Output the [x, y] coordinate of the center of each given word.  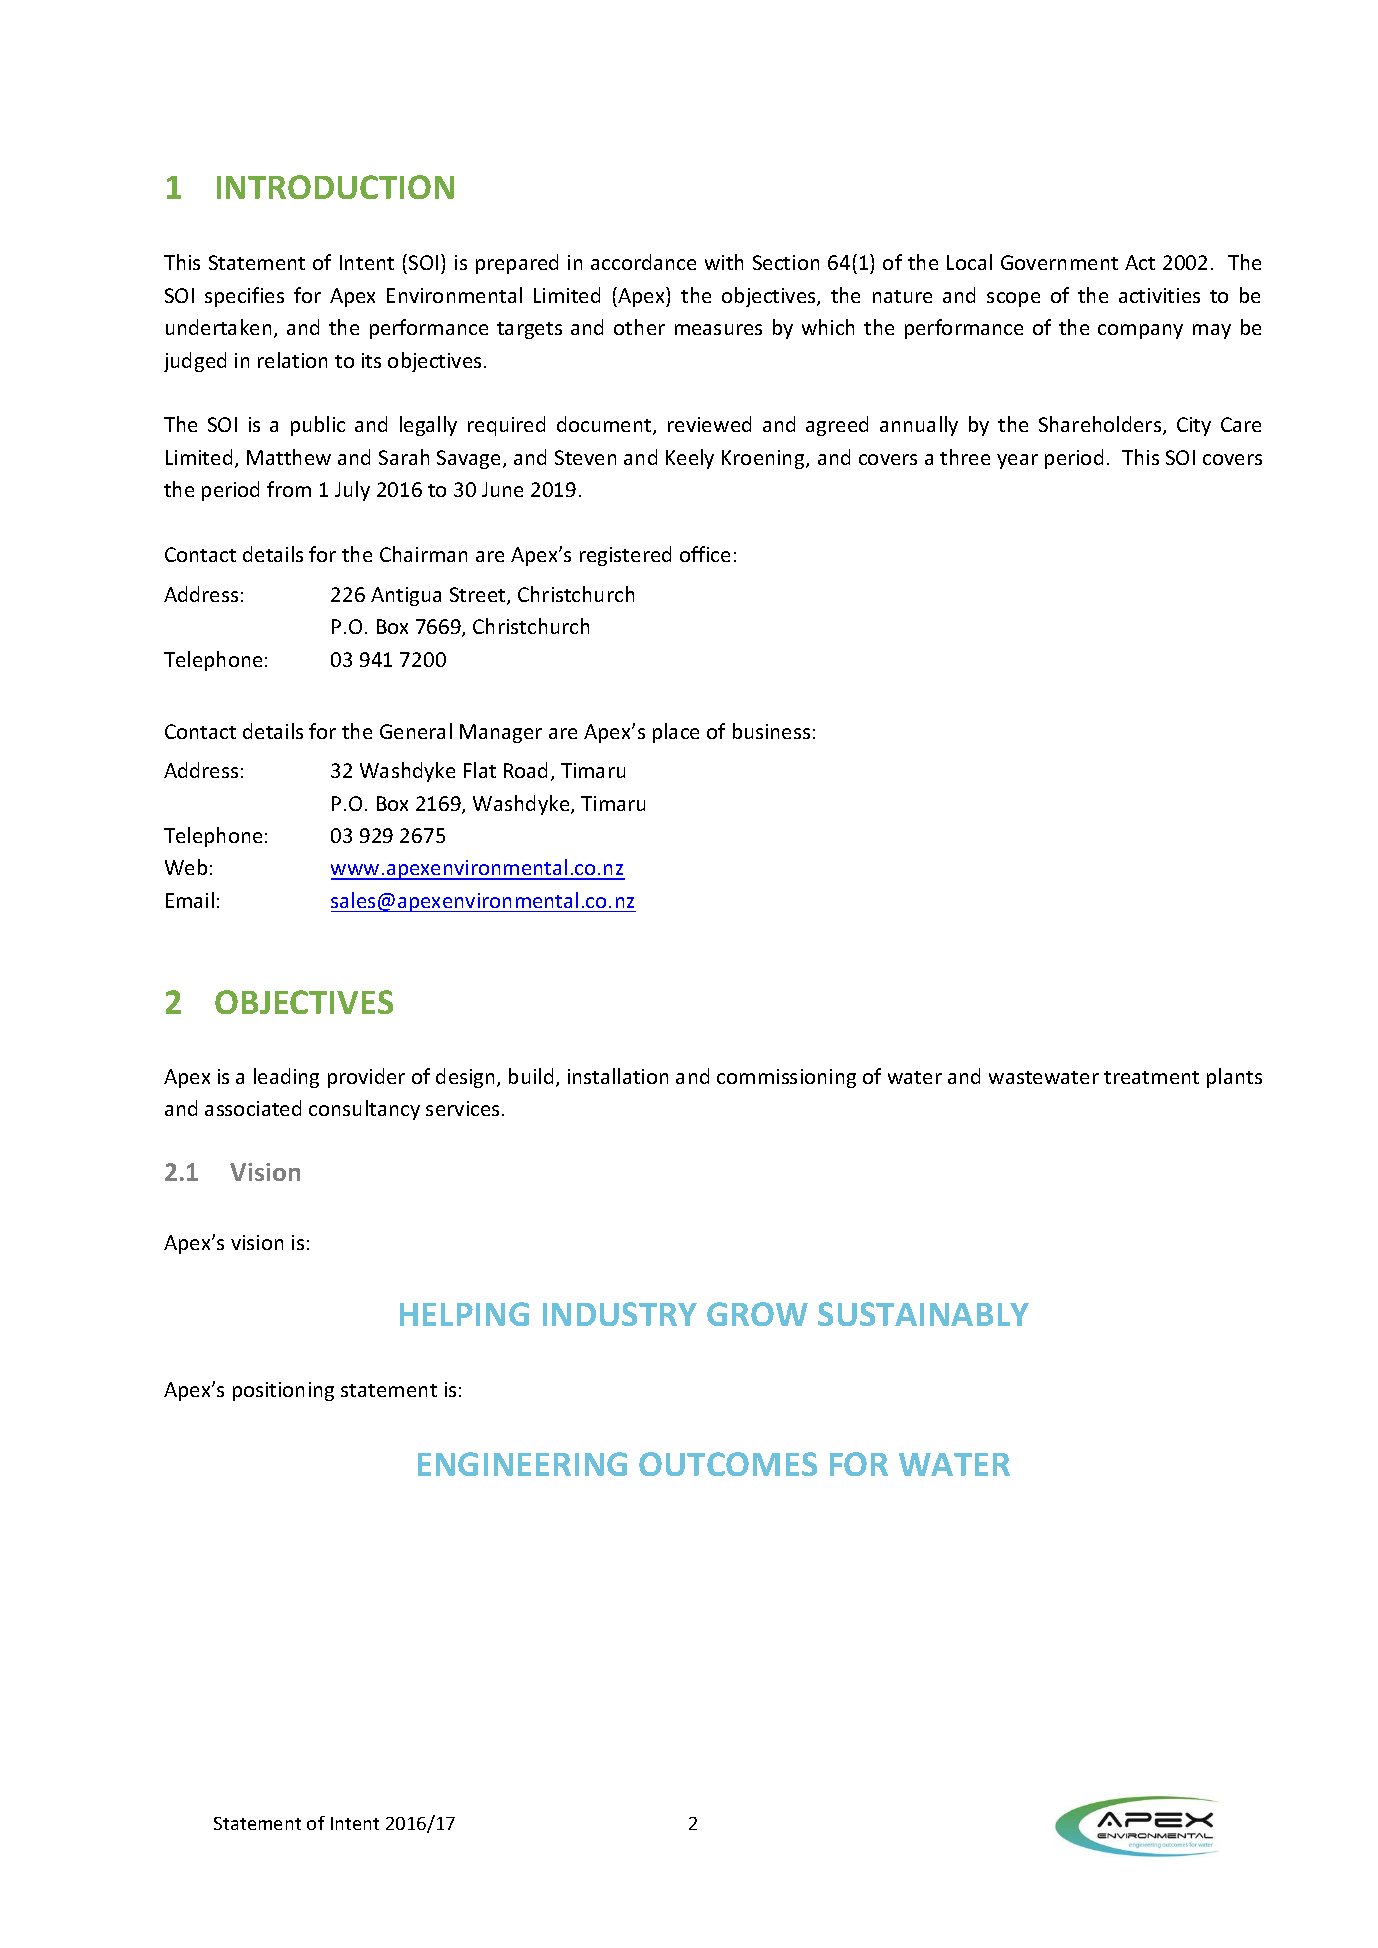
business [771, 731]
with [724, 262]
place [676, 733]
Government [1059, 262]
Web [186, 867]
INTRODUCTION [335, 187]
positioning [283, 1391]
